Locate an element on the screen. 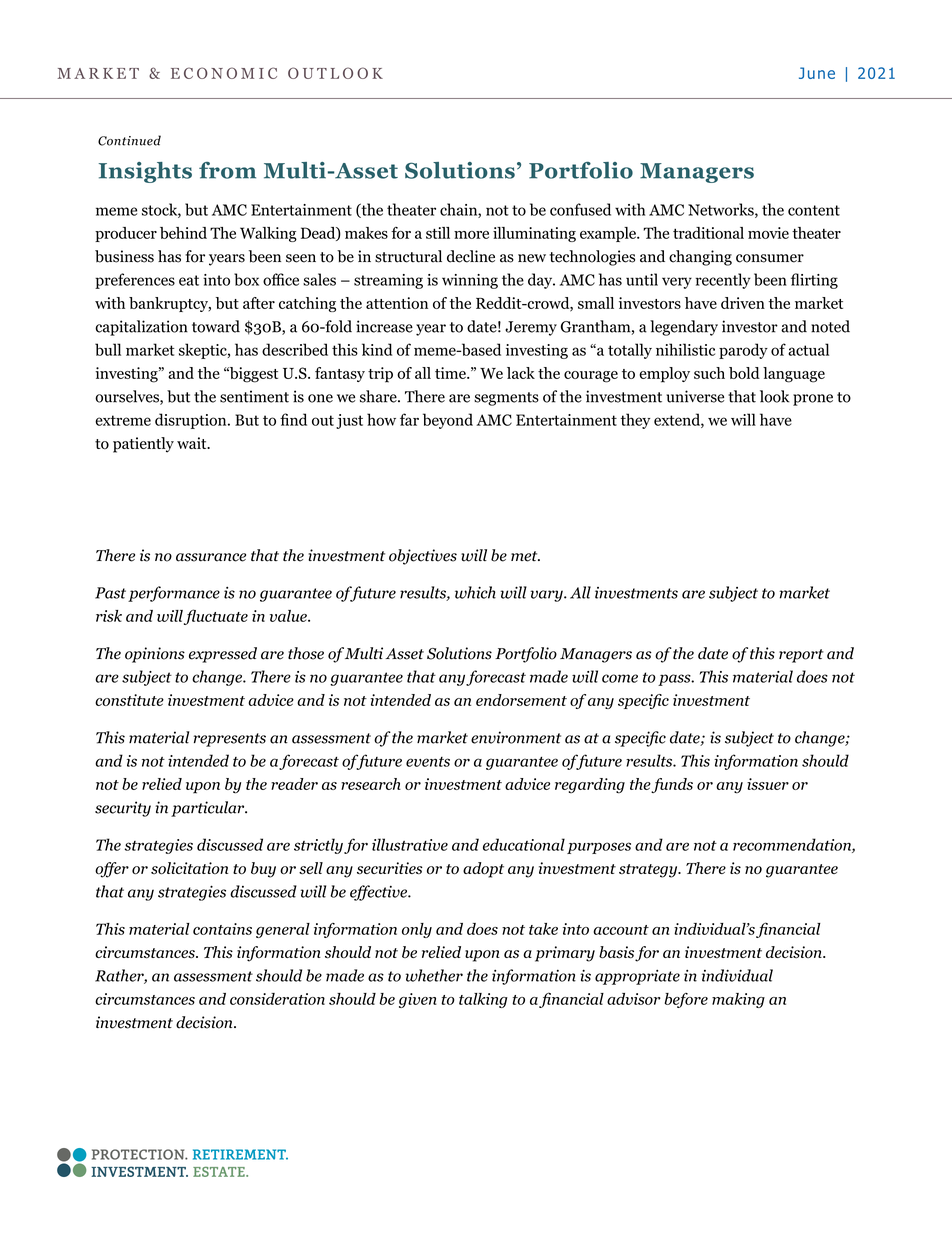 The image size is (952, 1233). ECONOMIC is located at coordinates (224, 73).
